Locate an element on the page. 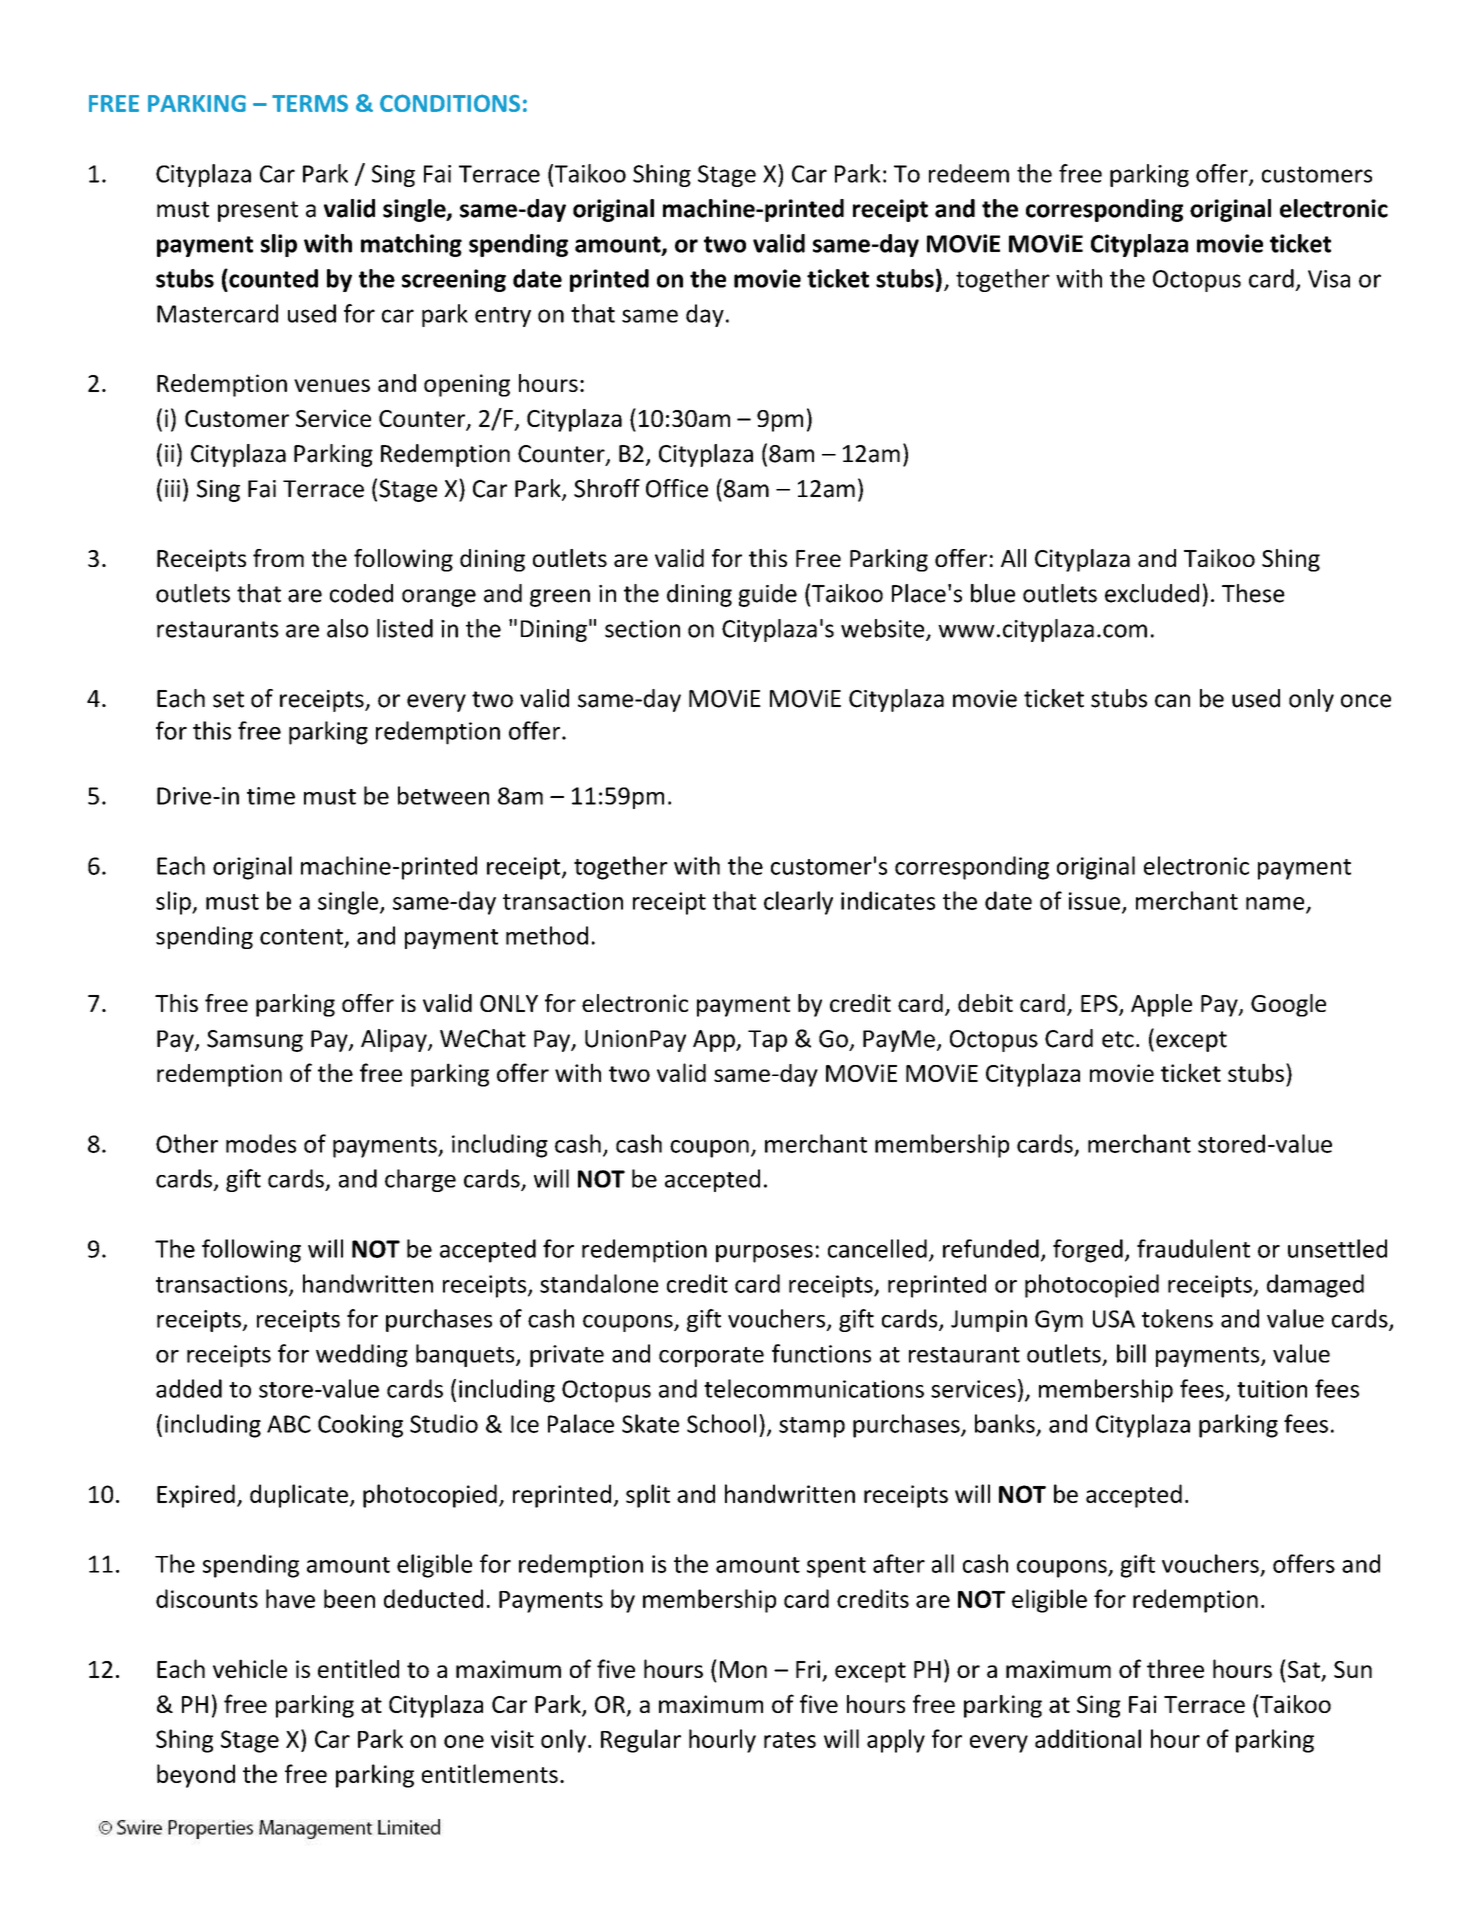  TERMS is located at coordinates (310, 103).
